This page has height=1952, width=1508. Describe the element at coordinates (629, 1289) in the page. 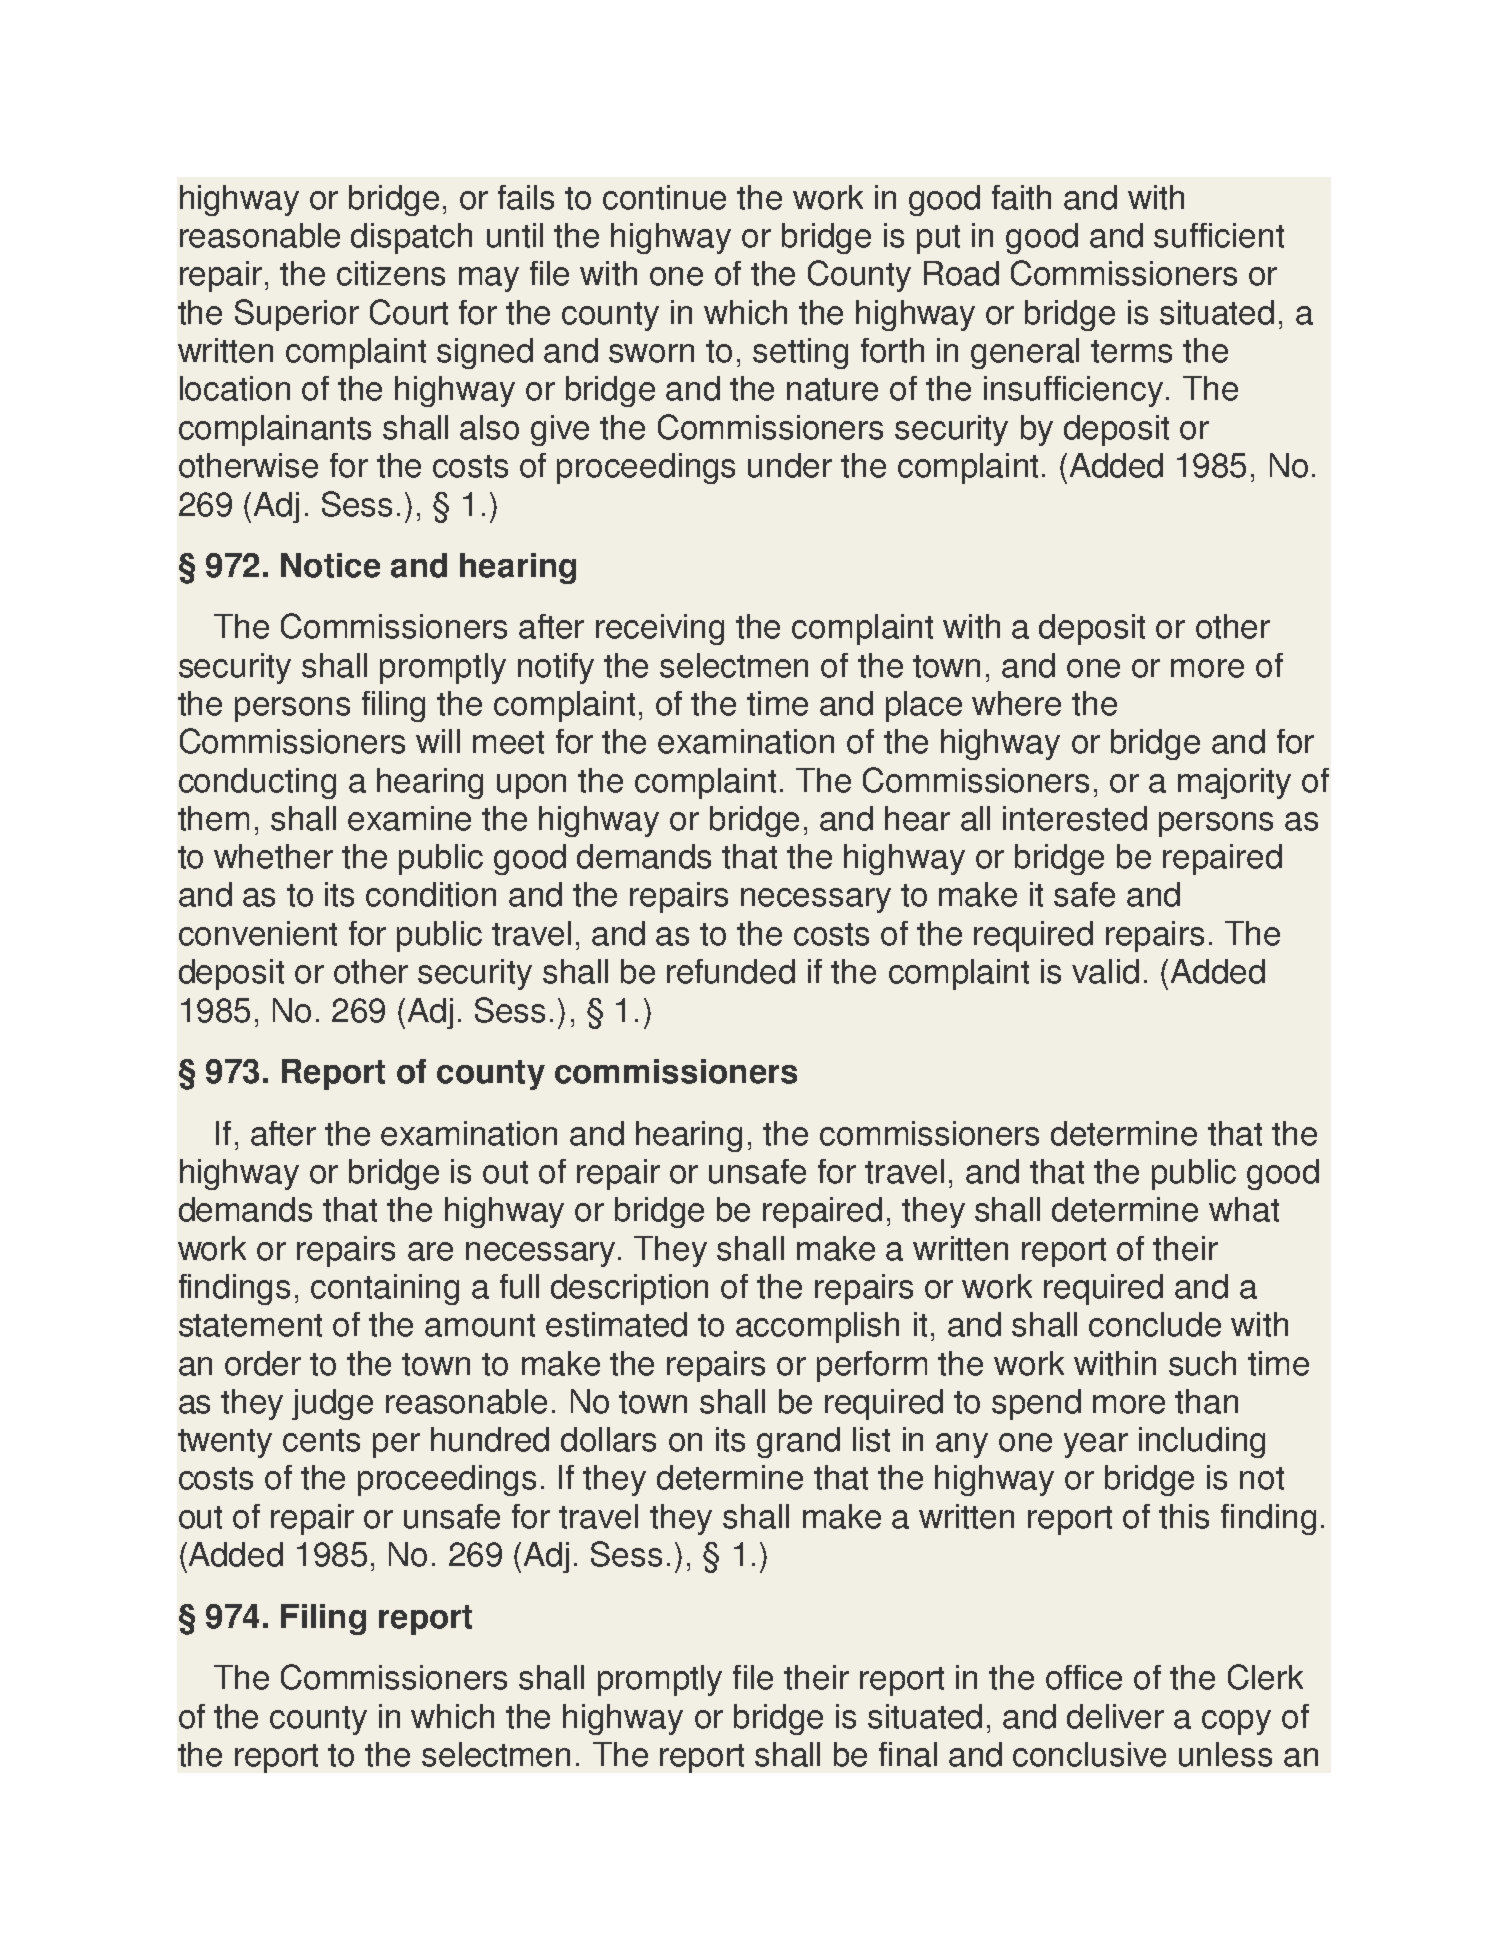

I see `description` at that location.
